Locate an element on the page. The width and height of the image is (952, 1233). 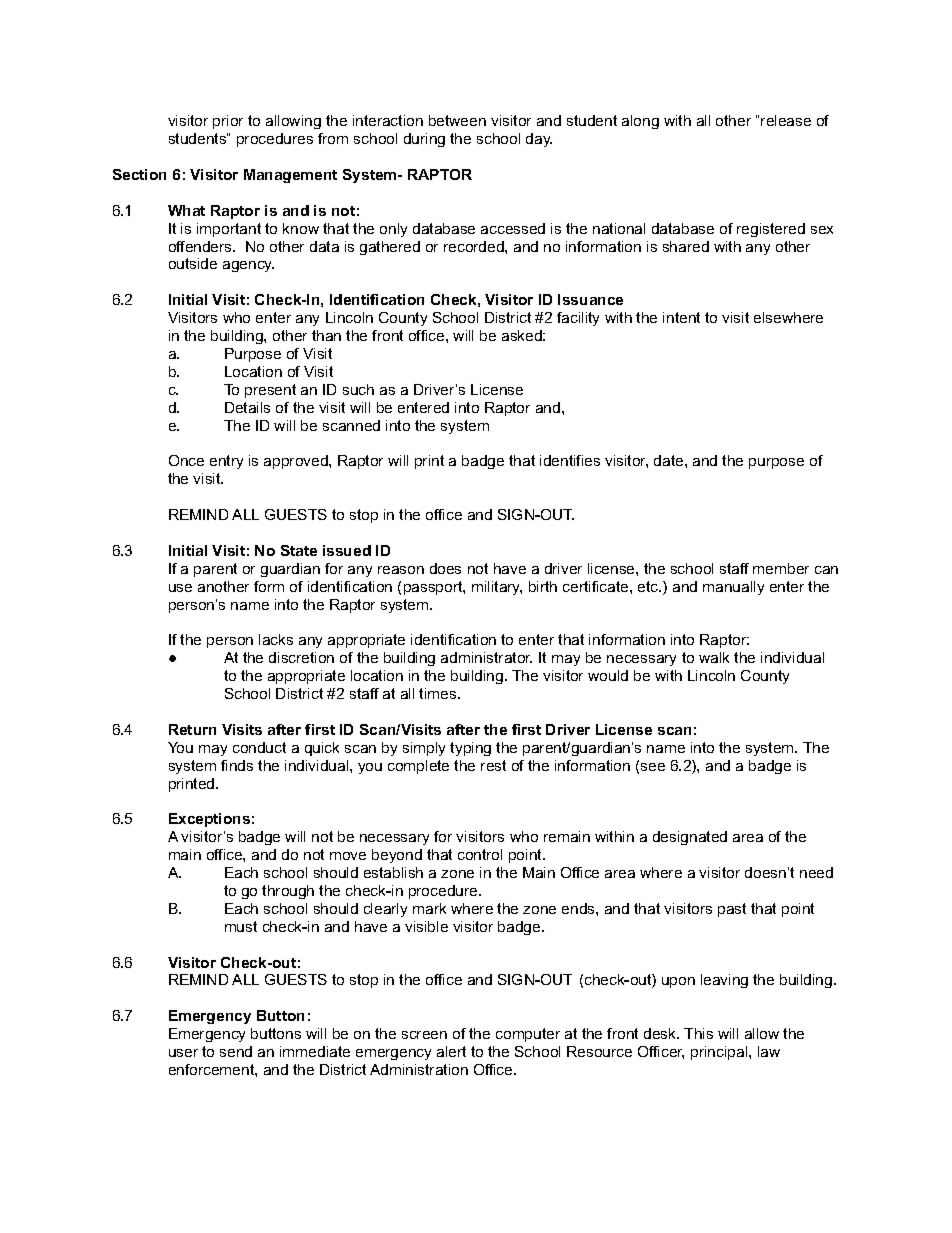
between is located at coordinates (457, 120).
